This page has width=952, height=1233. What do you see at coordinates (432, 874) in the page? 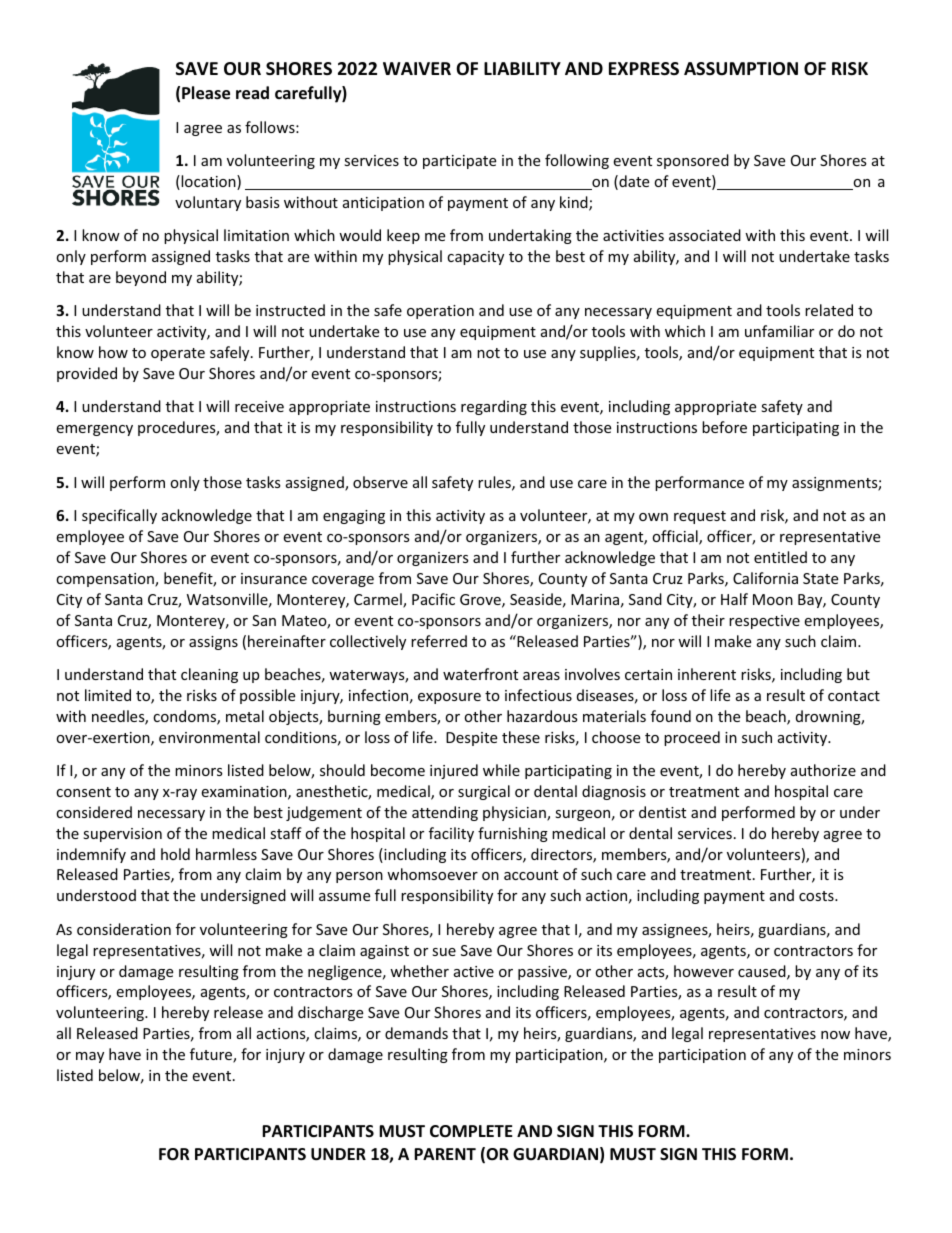
I see `whomsoever` at bounding box center [432, 874].
